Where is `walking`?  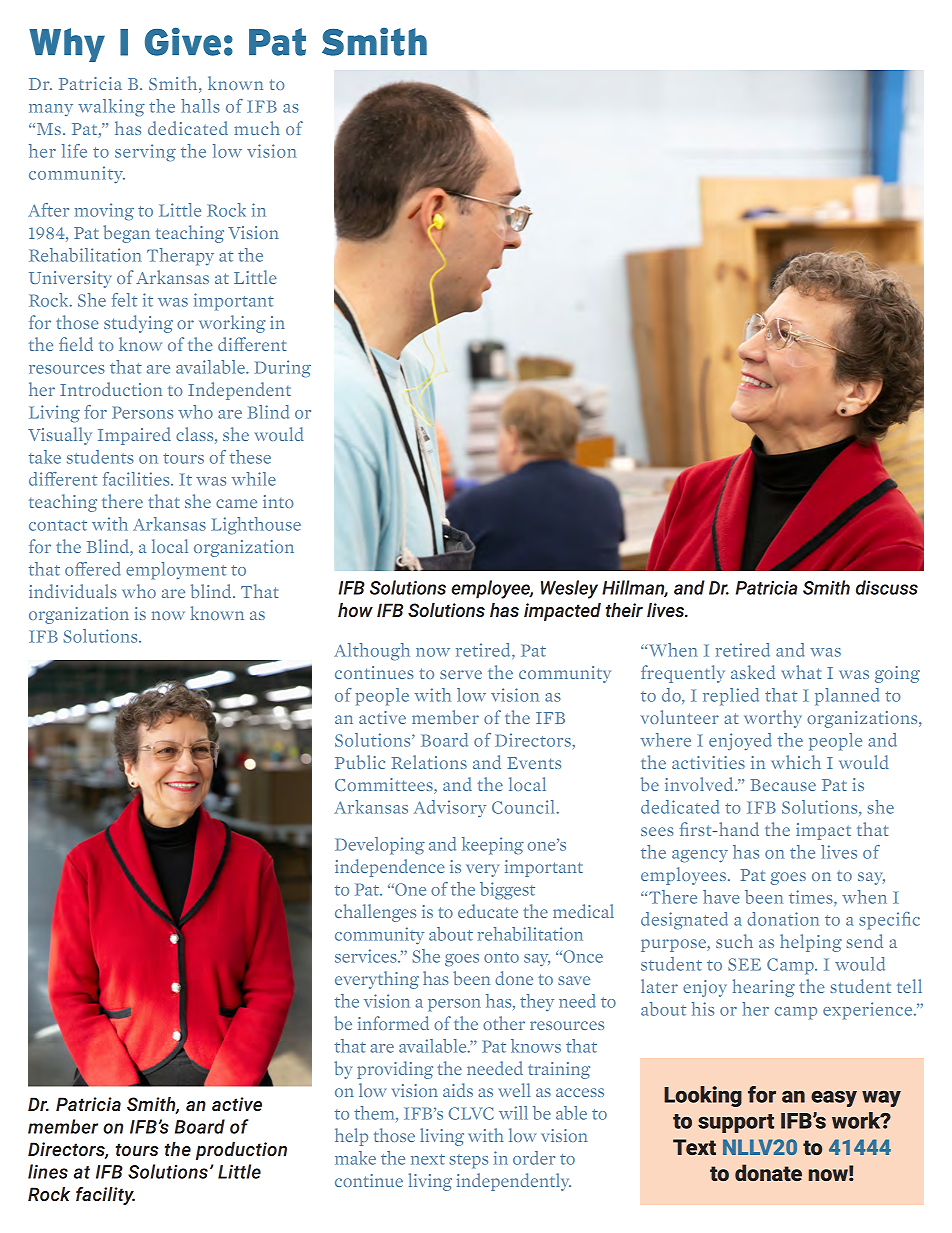 walking is located at coordinates (111, 108).
